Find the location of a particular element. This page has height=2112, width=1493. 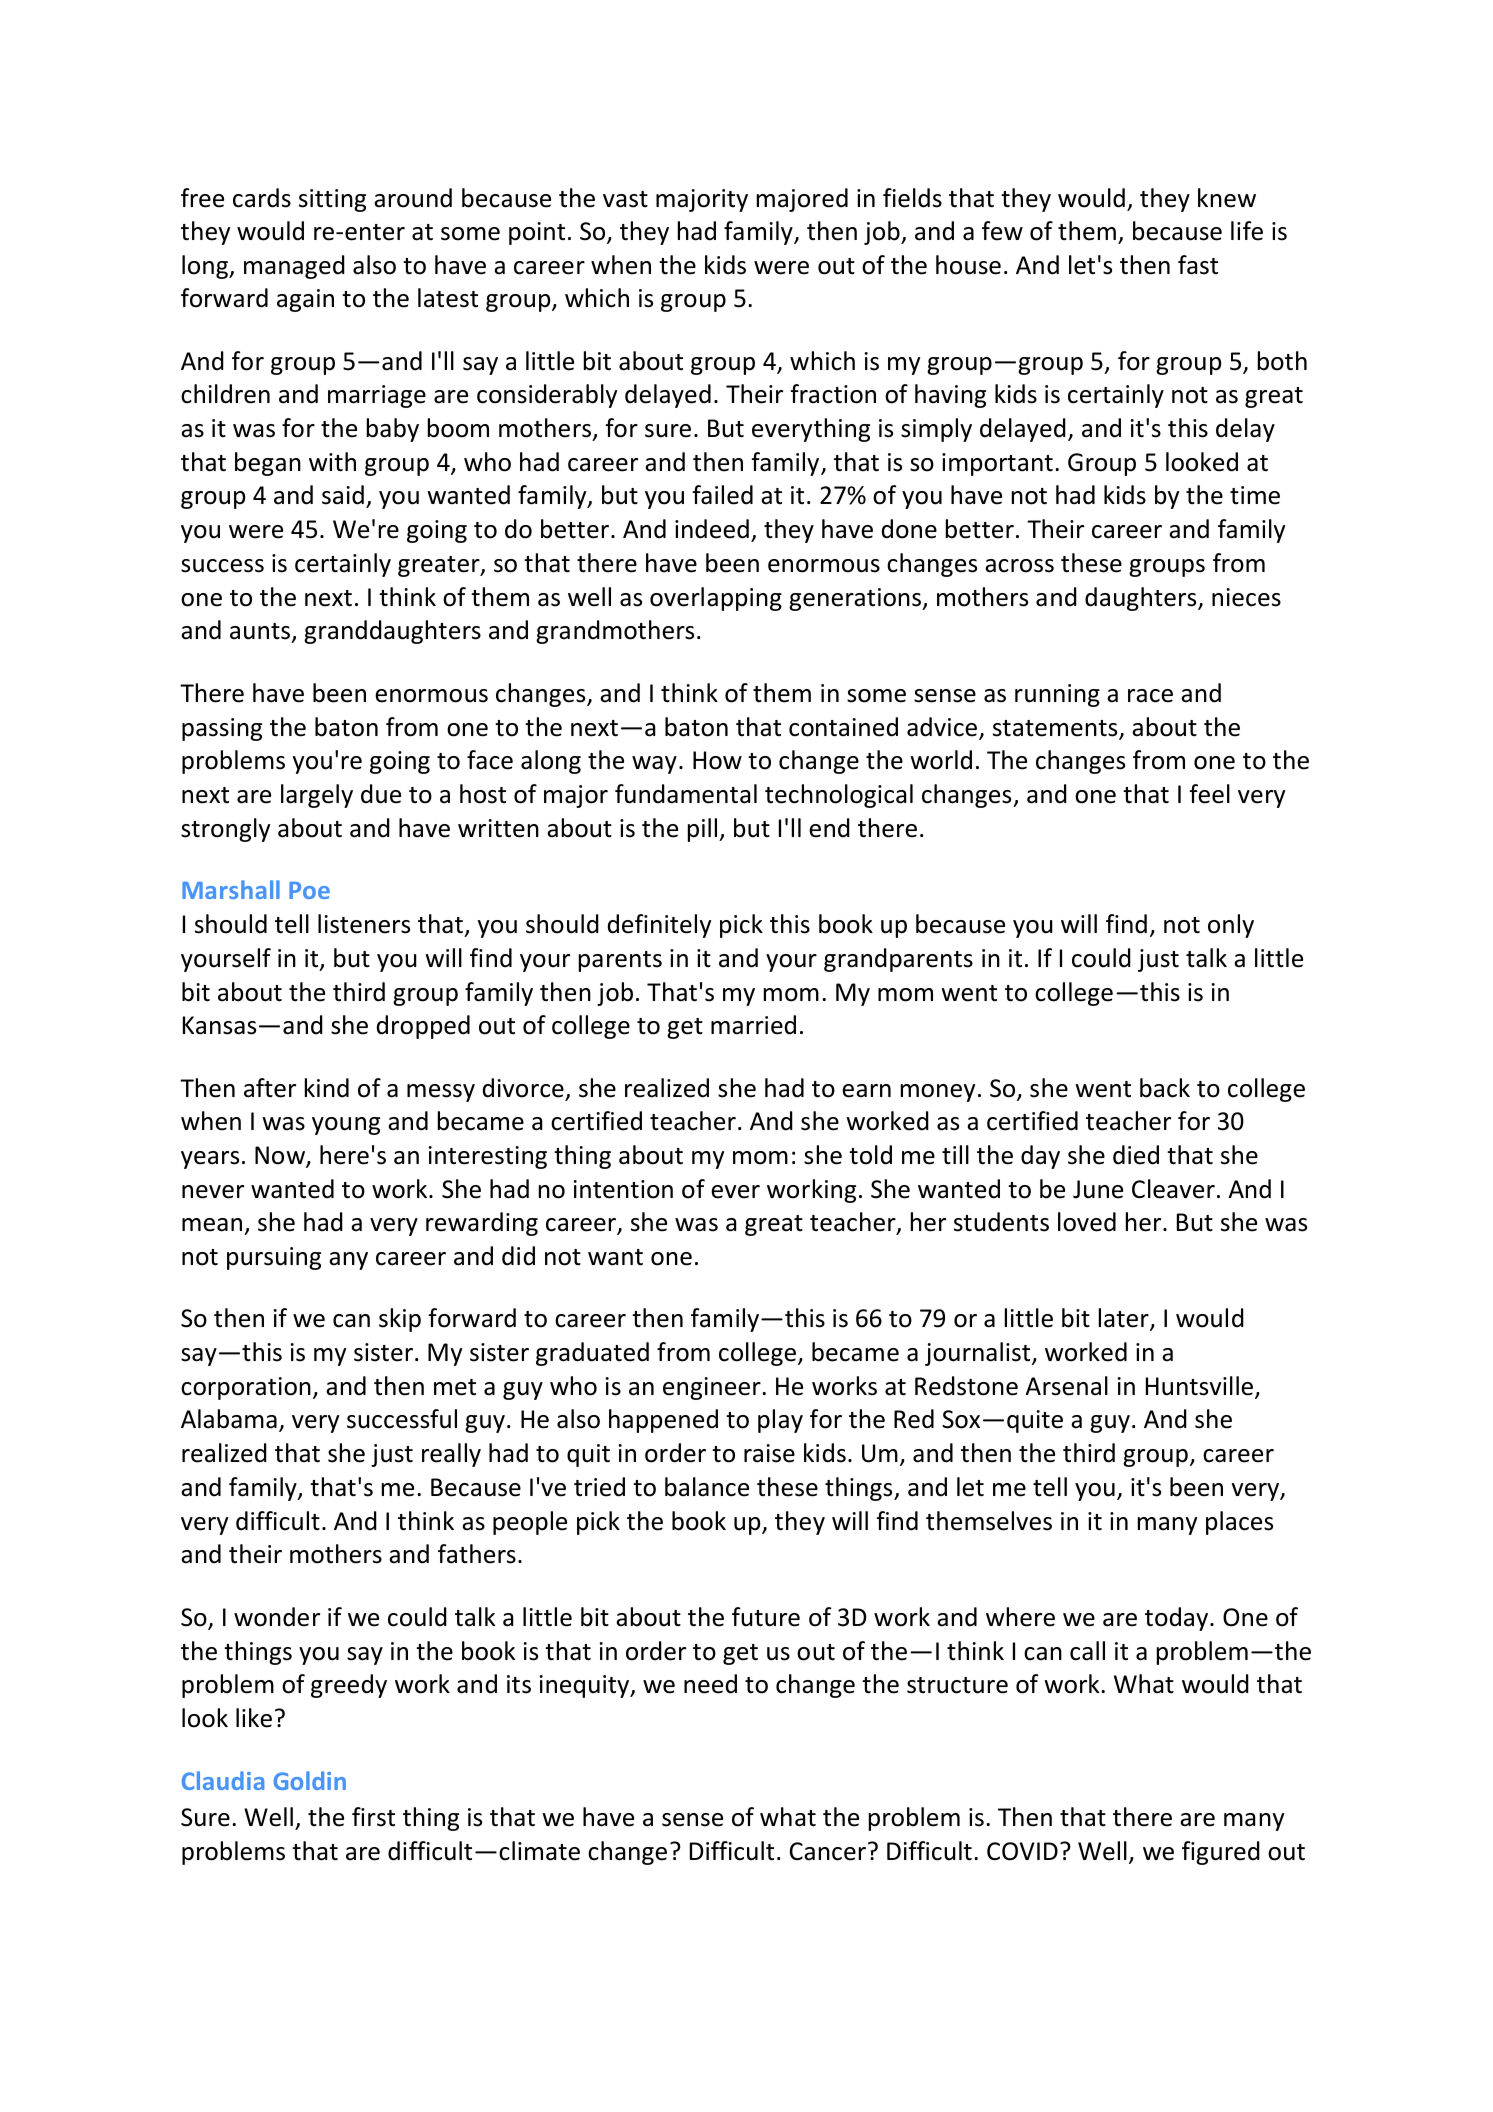

vast is located at coordinates (625, 199).
